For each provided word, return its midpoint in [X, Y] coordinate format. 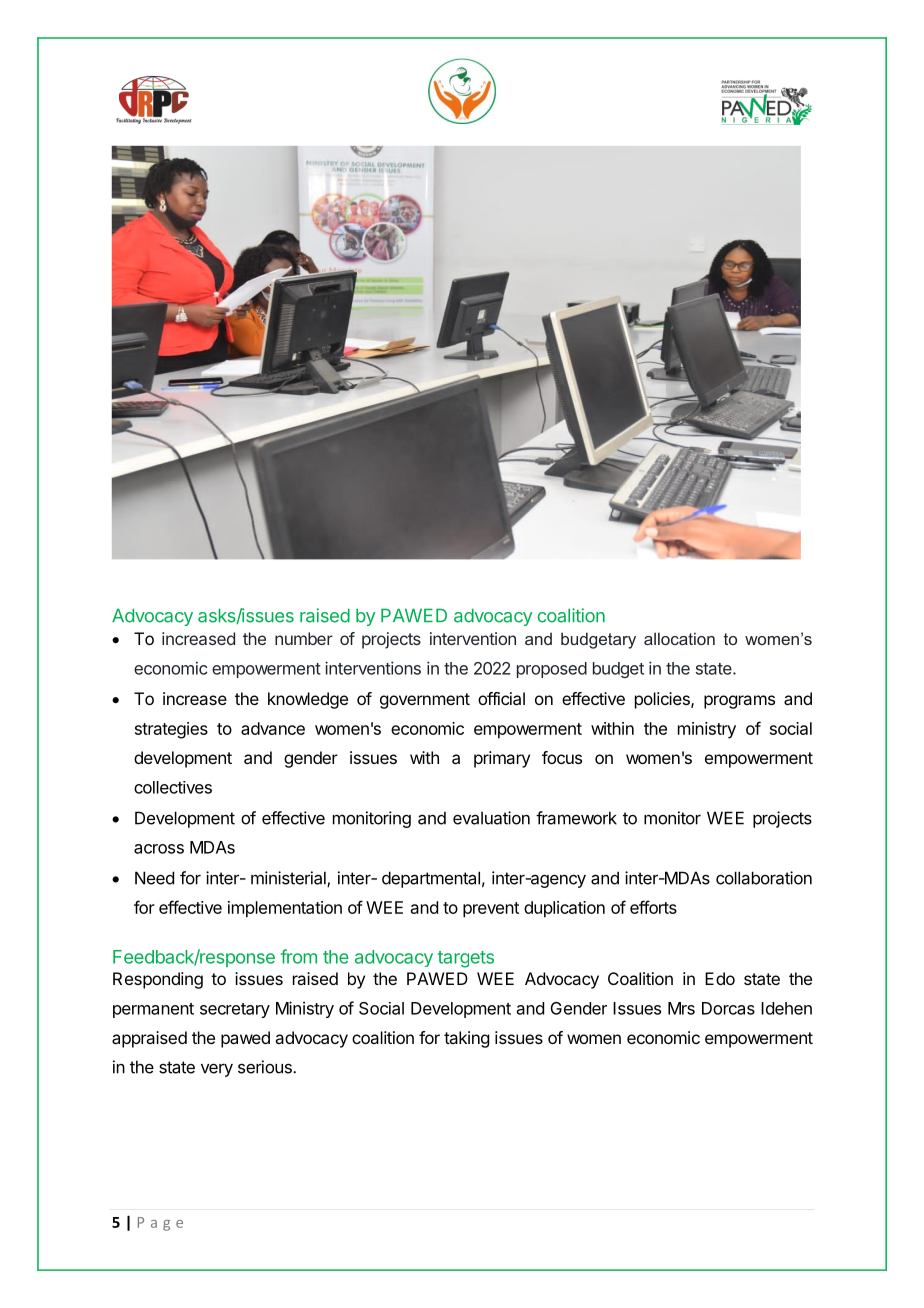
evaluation [491, 818]
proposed [552, 670]
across [159, 849]
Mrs [681, 1008]
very [217, 1070]
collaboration [764, 878]
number [304, 638]
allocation [679, 638]
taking [466, 1039]
